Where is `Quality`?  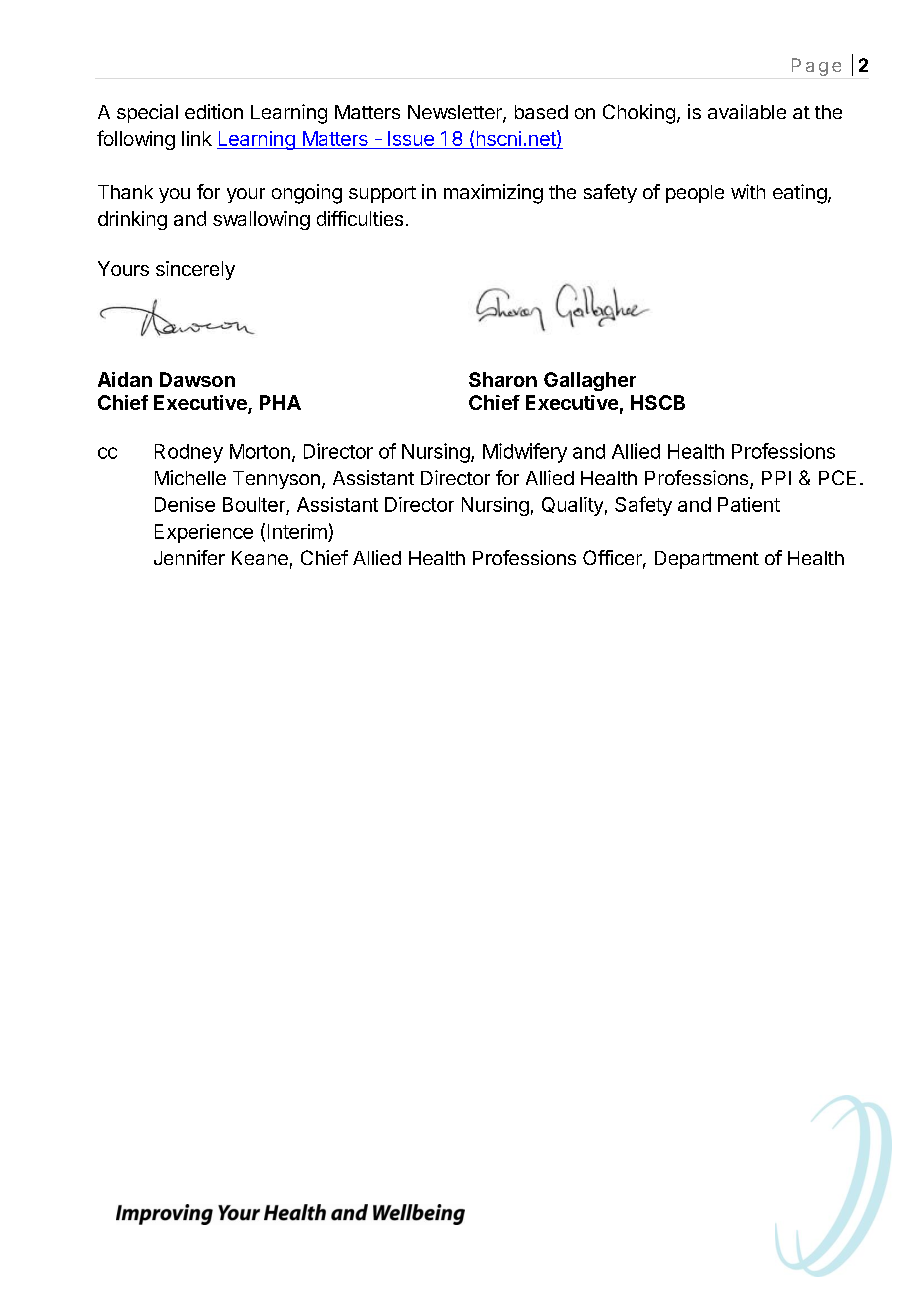 Quality is located at coordinates (572, 506).
